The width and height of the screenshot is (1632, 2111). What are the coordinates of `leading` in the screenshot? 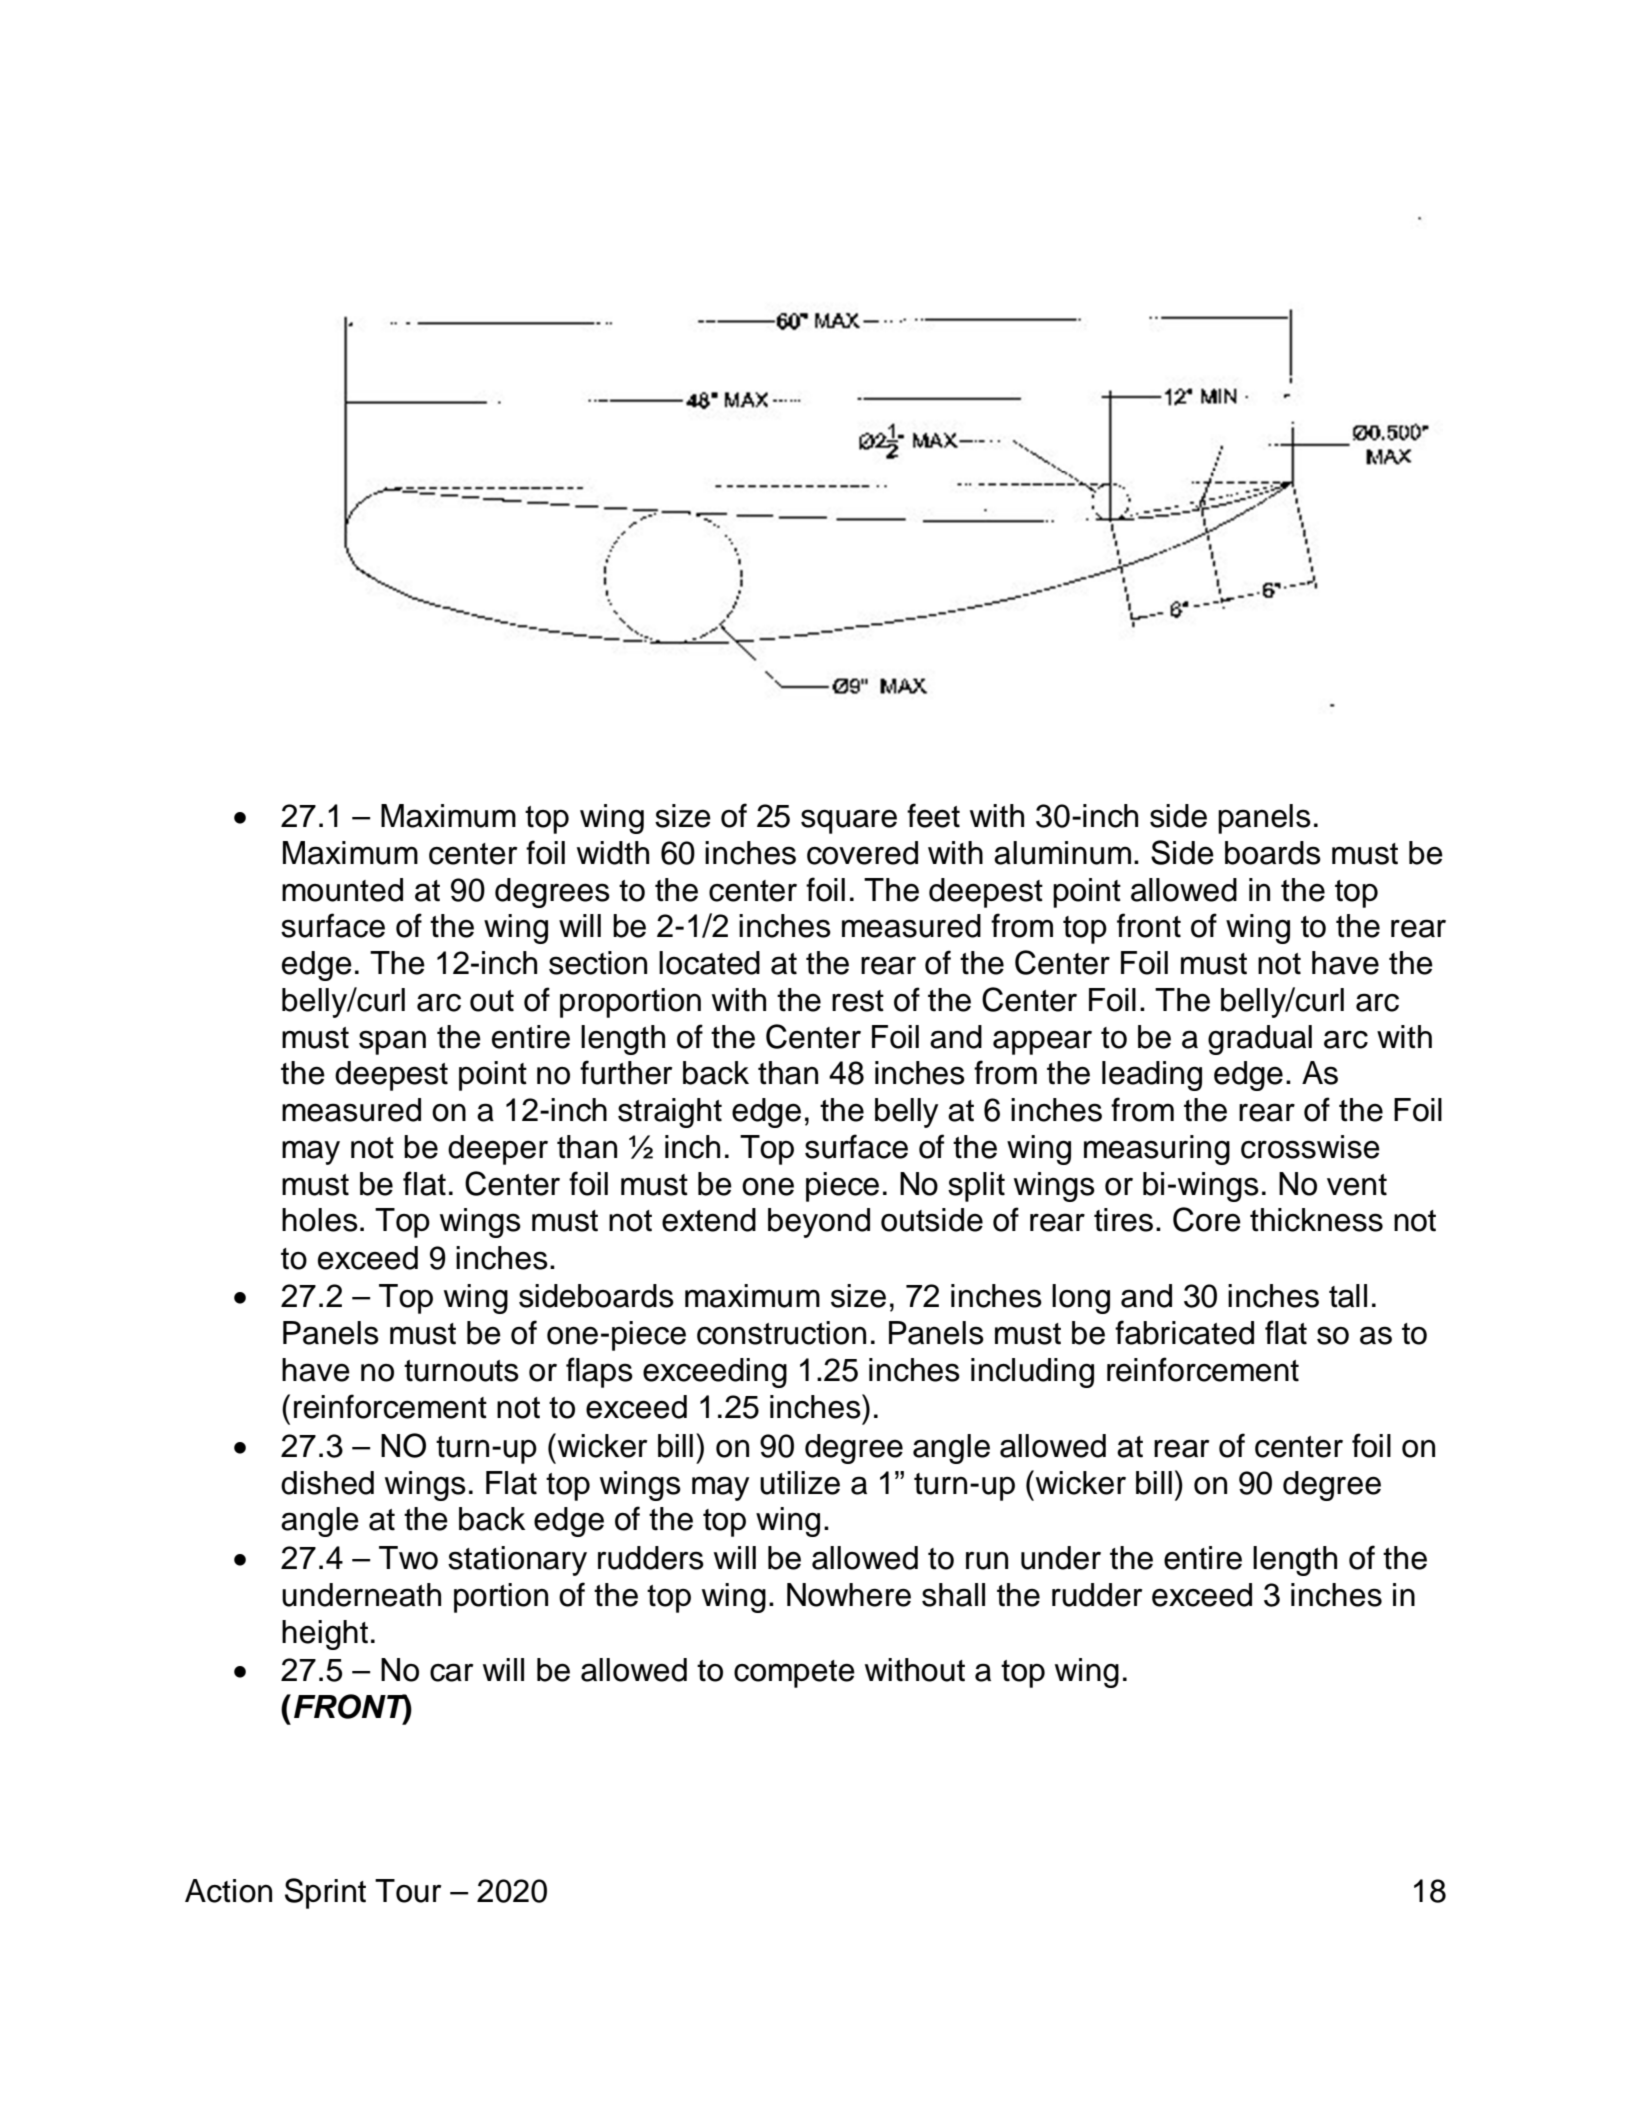 It's located at (1152, 1076).
